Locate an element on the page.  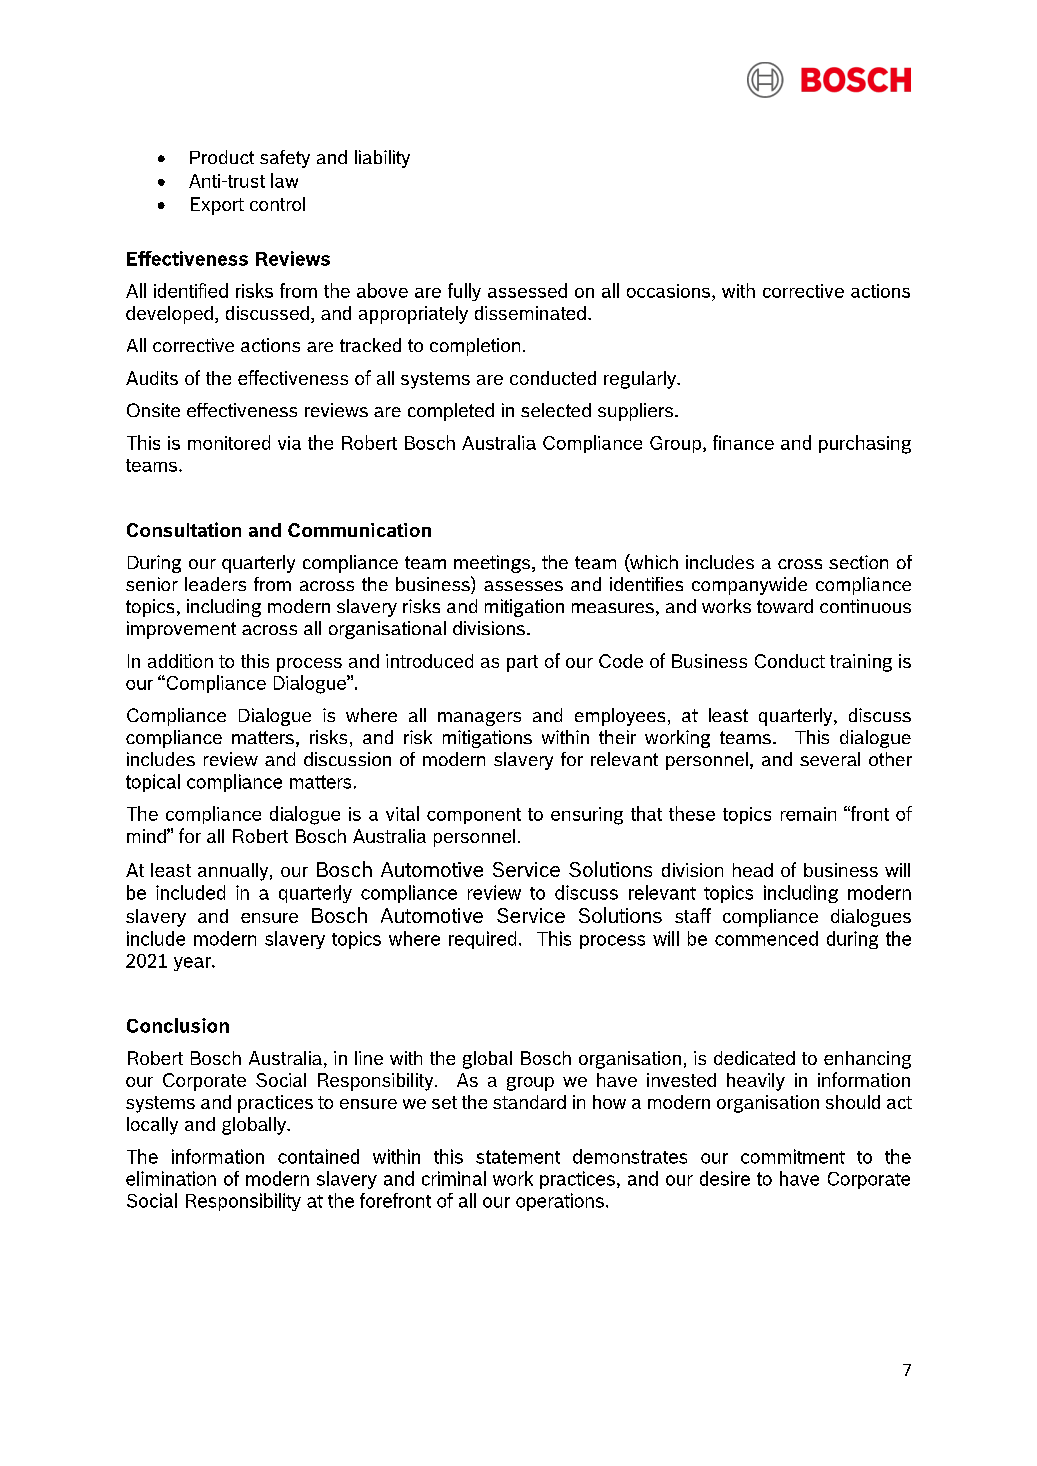
elimination is located at coordinates (171, 1178).
